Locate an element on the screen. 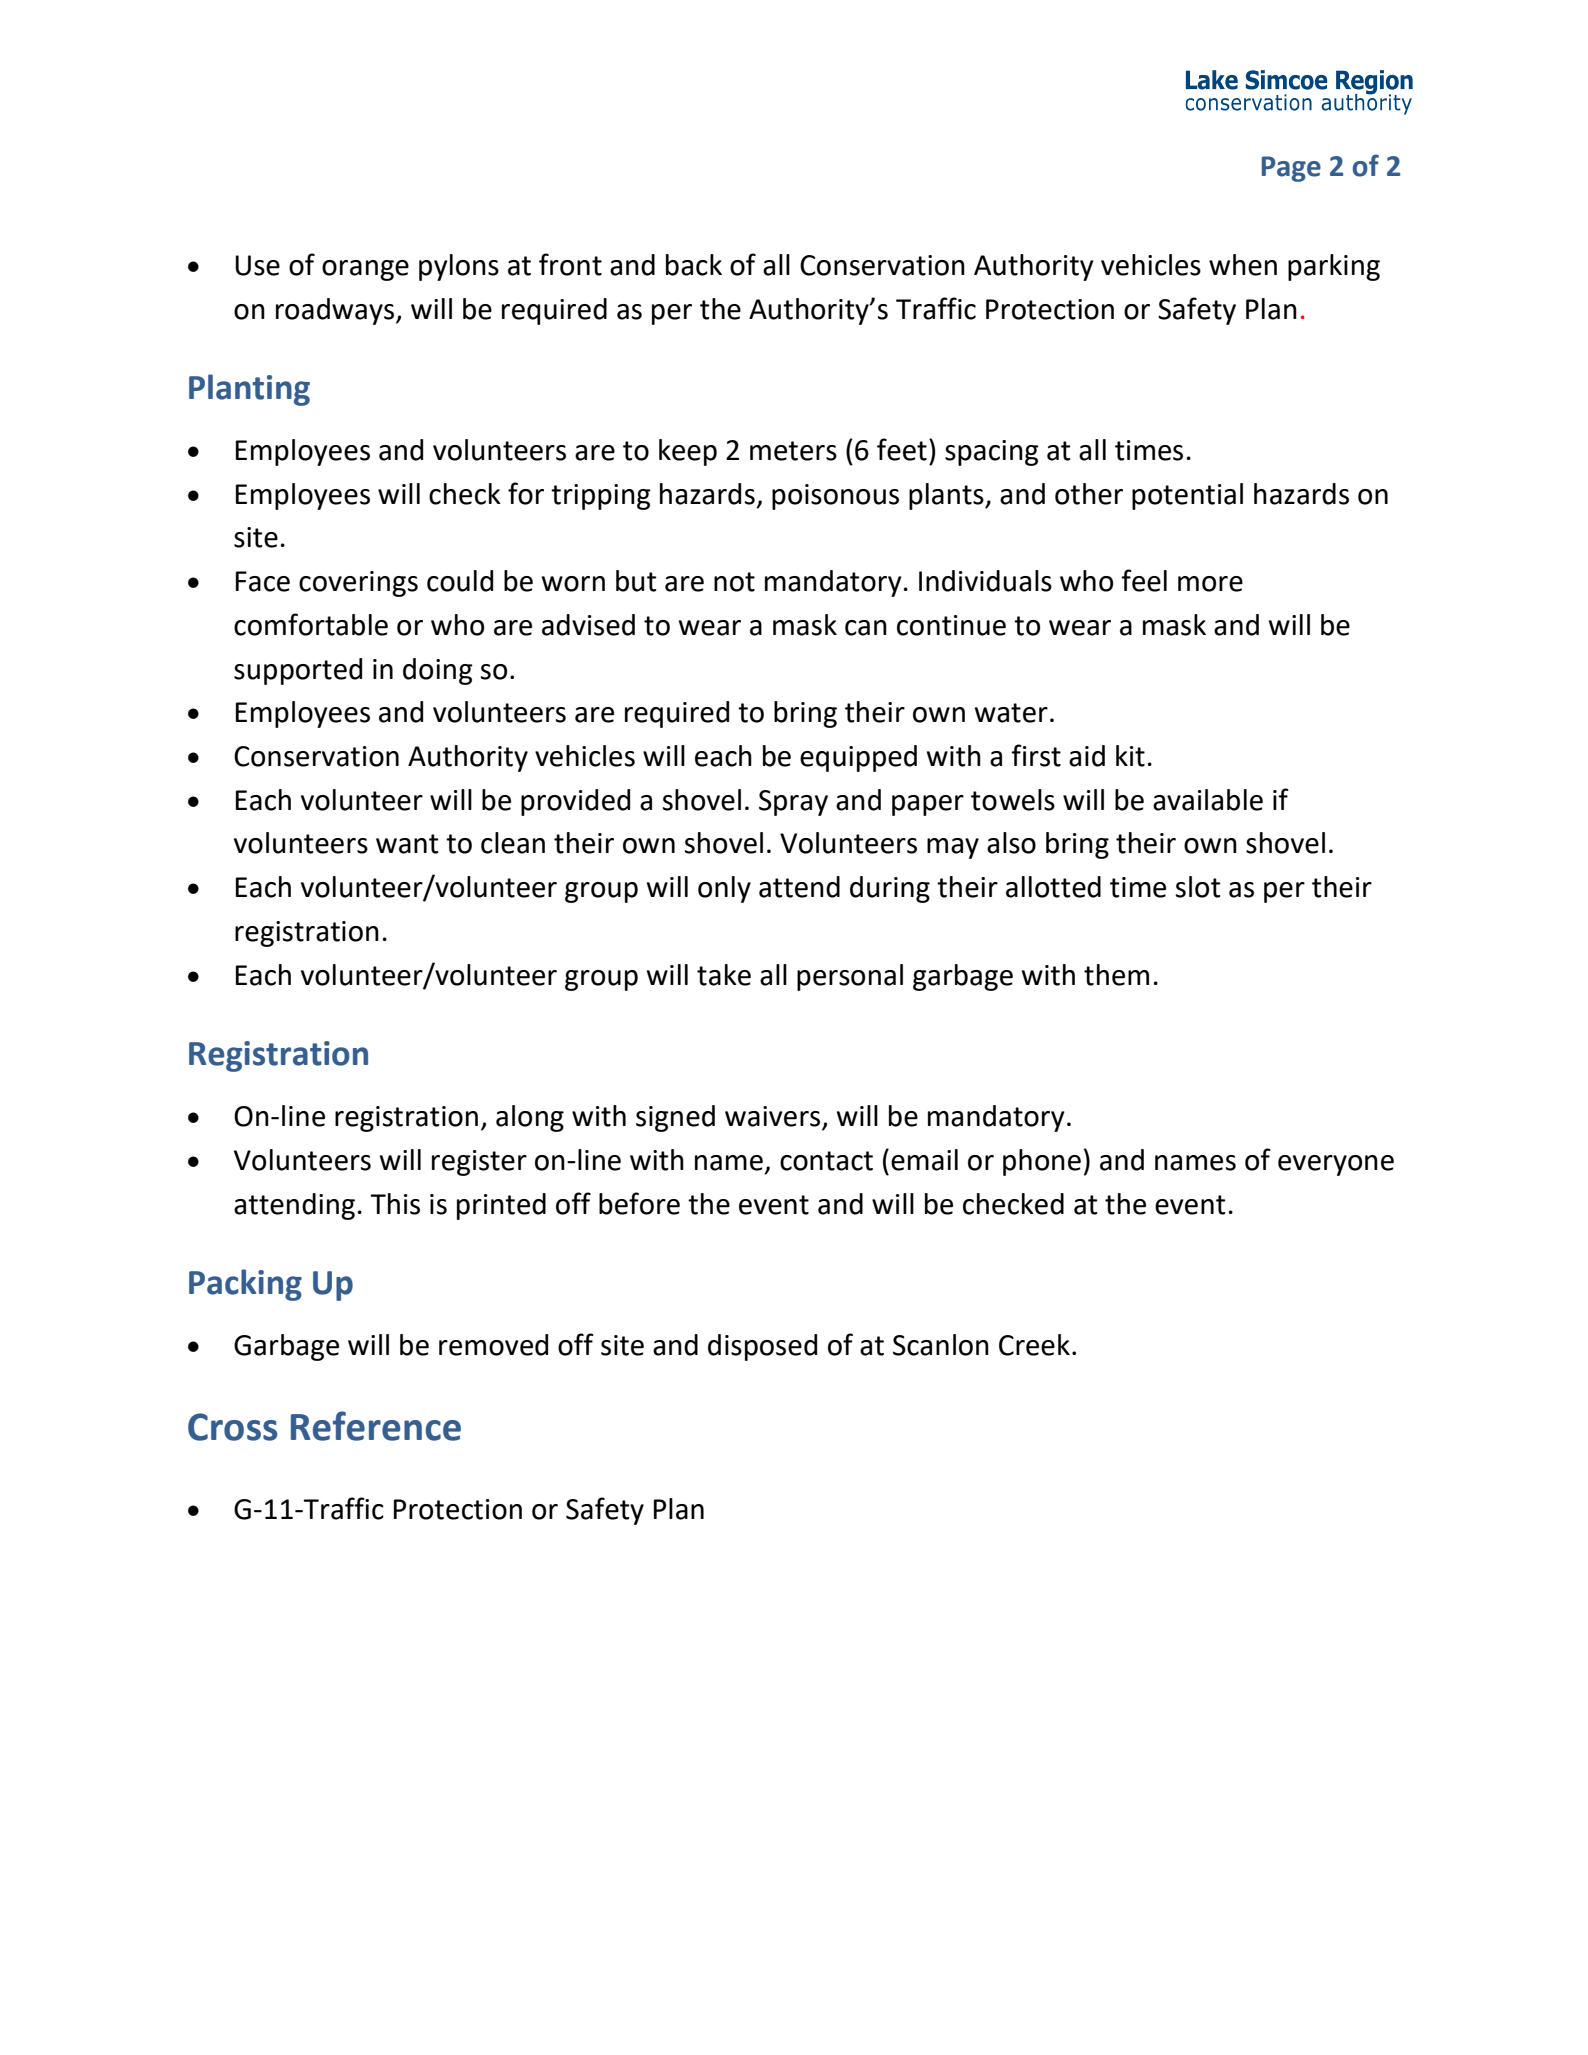 Image resolution: width=1588 pixels, height=2055 pixels. Reference is located at coordinates (376, 1426).
